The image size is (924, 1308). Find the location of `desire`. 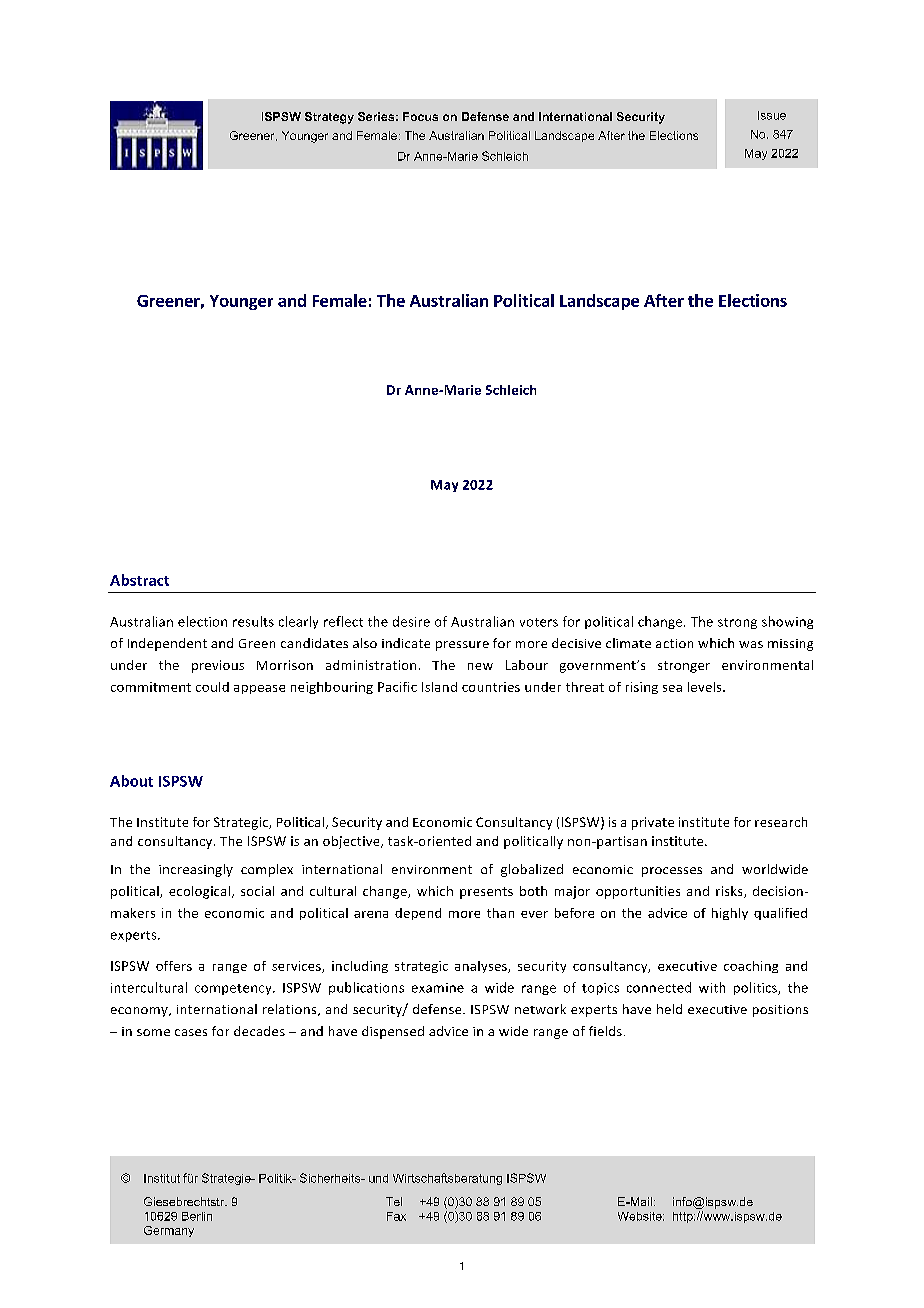

desire is located at coordinates (411, 621).
